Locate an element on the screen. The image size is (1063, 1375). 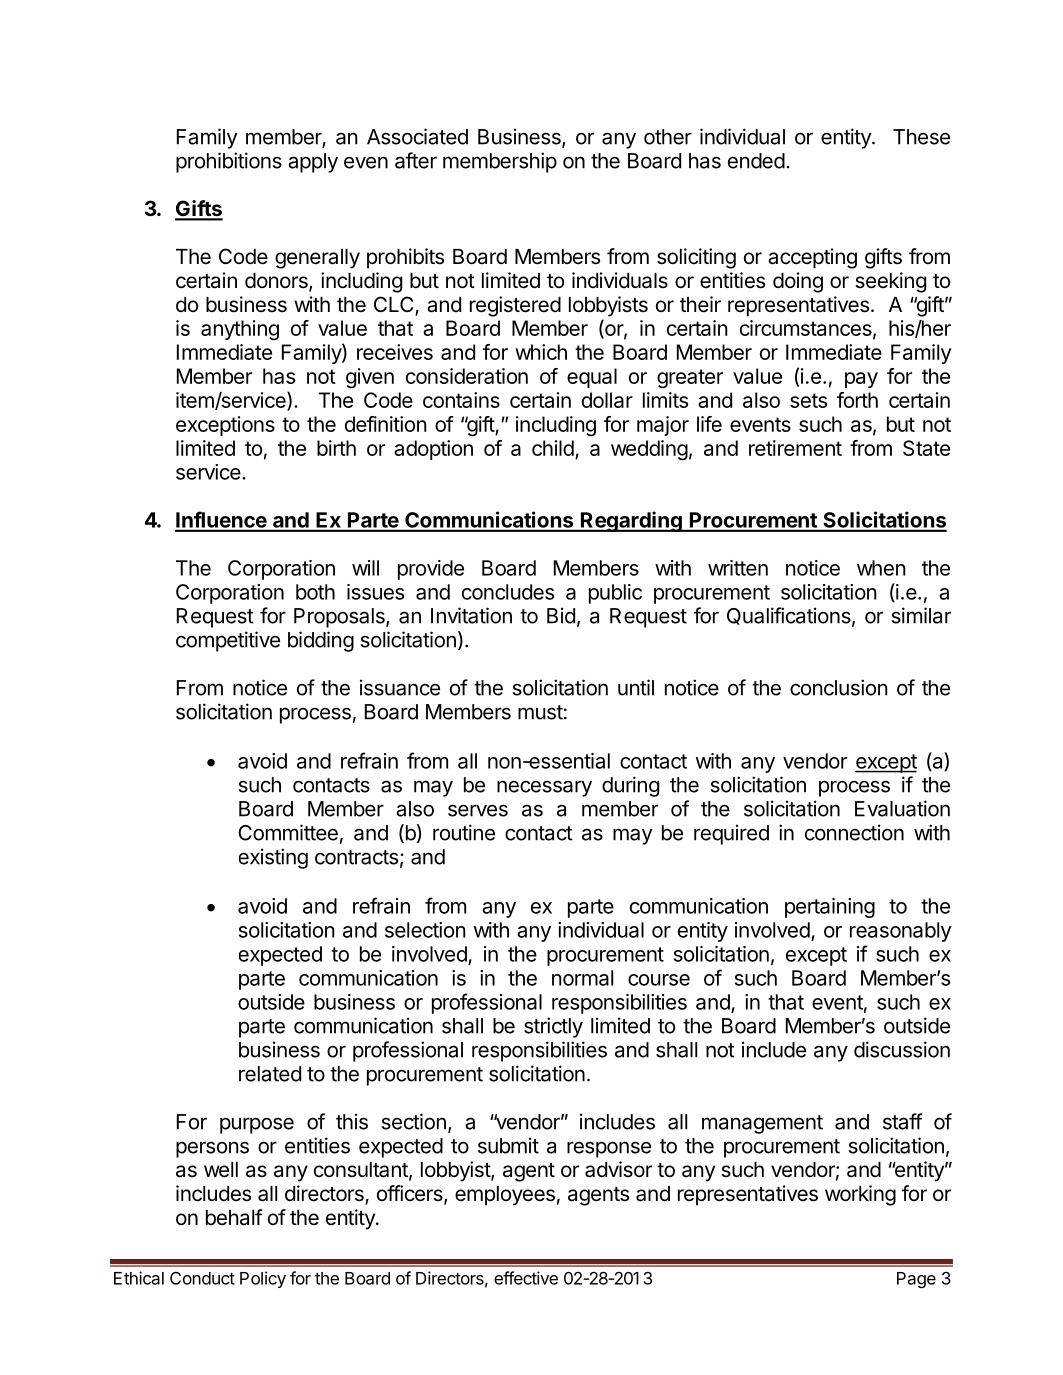
prohibitions is located at coordinates (229, 162).
